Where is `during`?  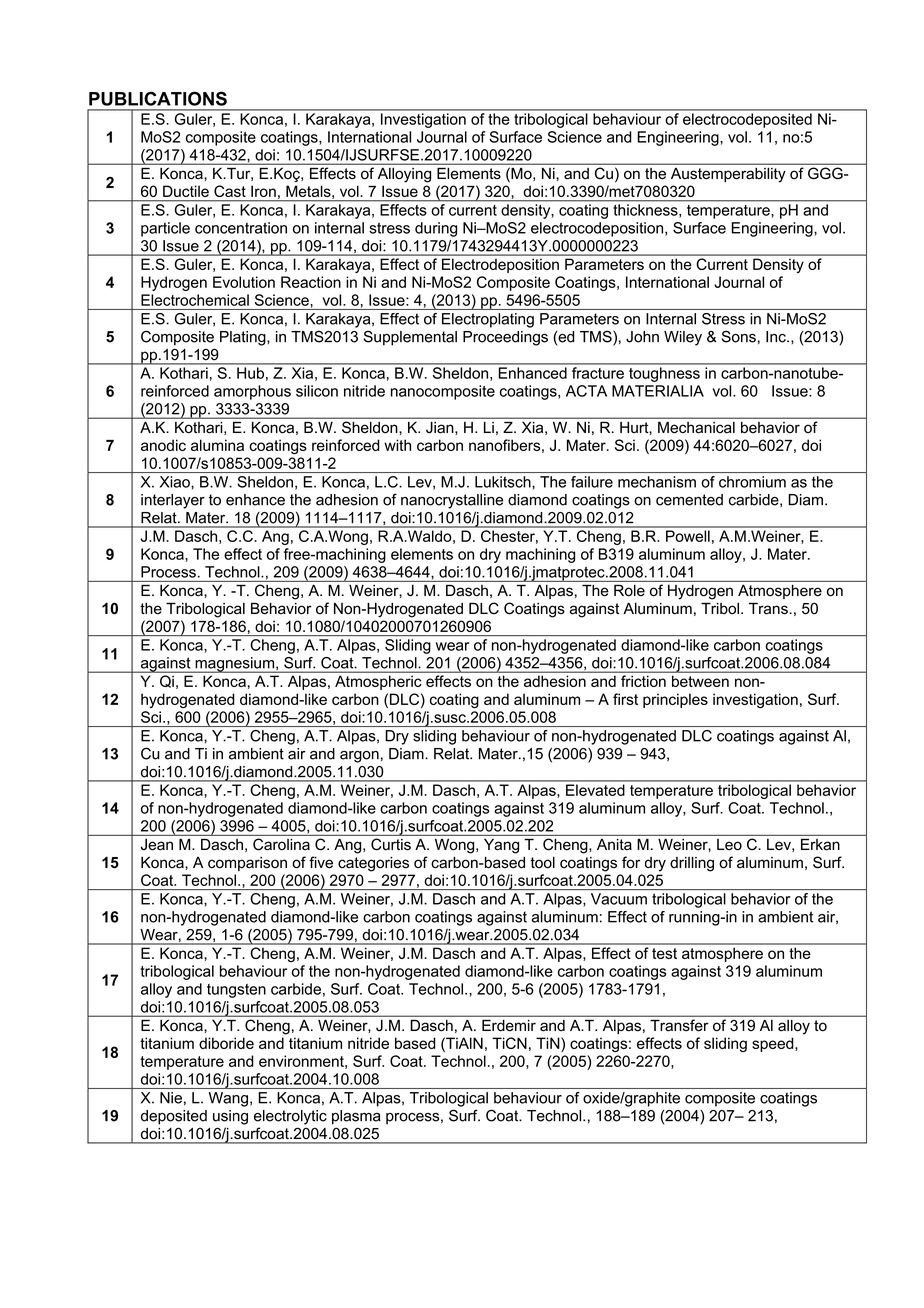
during is located at coordinates (436, 229).
